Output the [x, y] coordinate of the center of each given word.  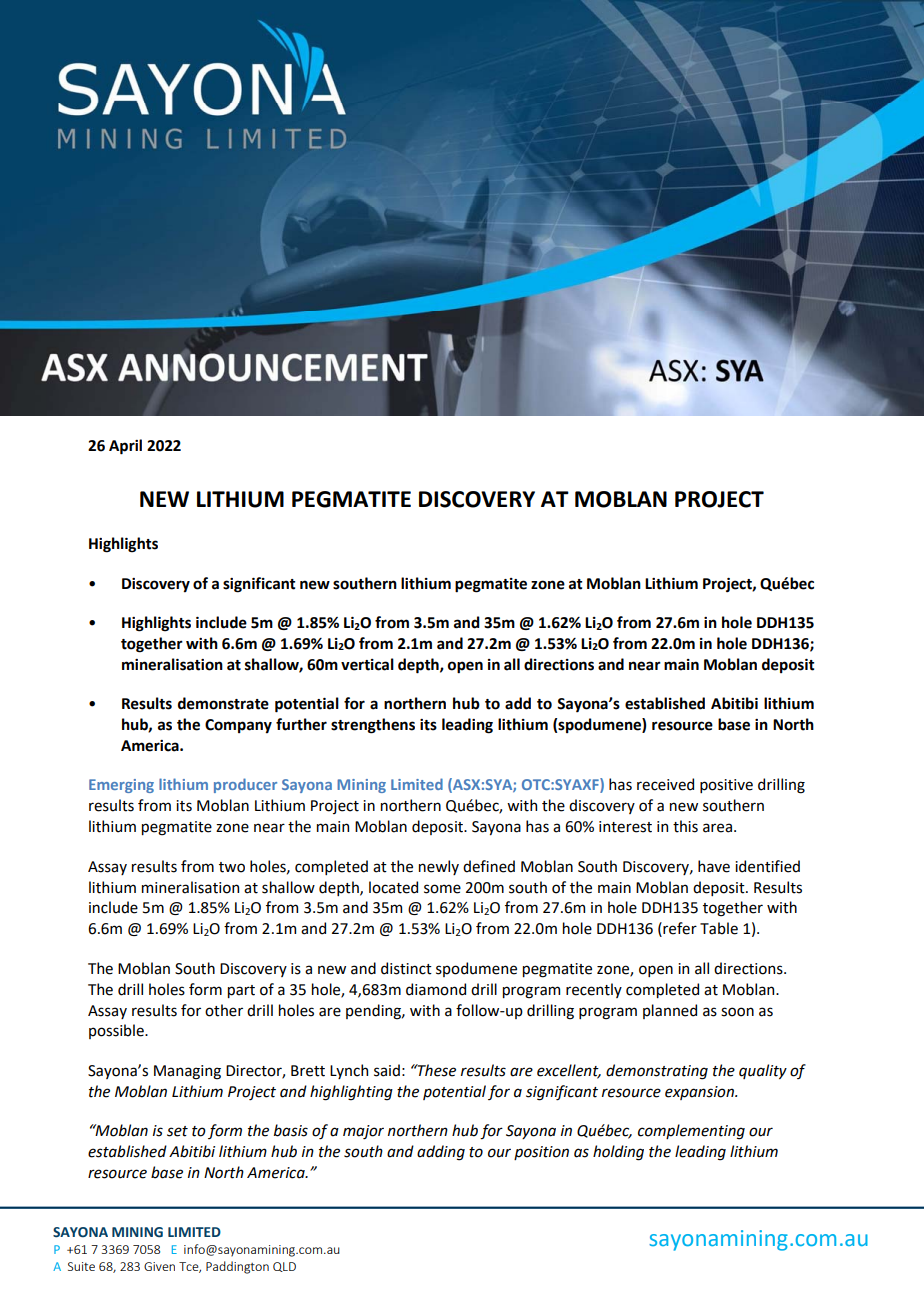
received [665, 784]
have [714, 866]
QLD [284, 1267]
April [125, 447]
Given [159, 1266]
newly [439, 867]
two [232, 867]
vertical [367, 664]
